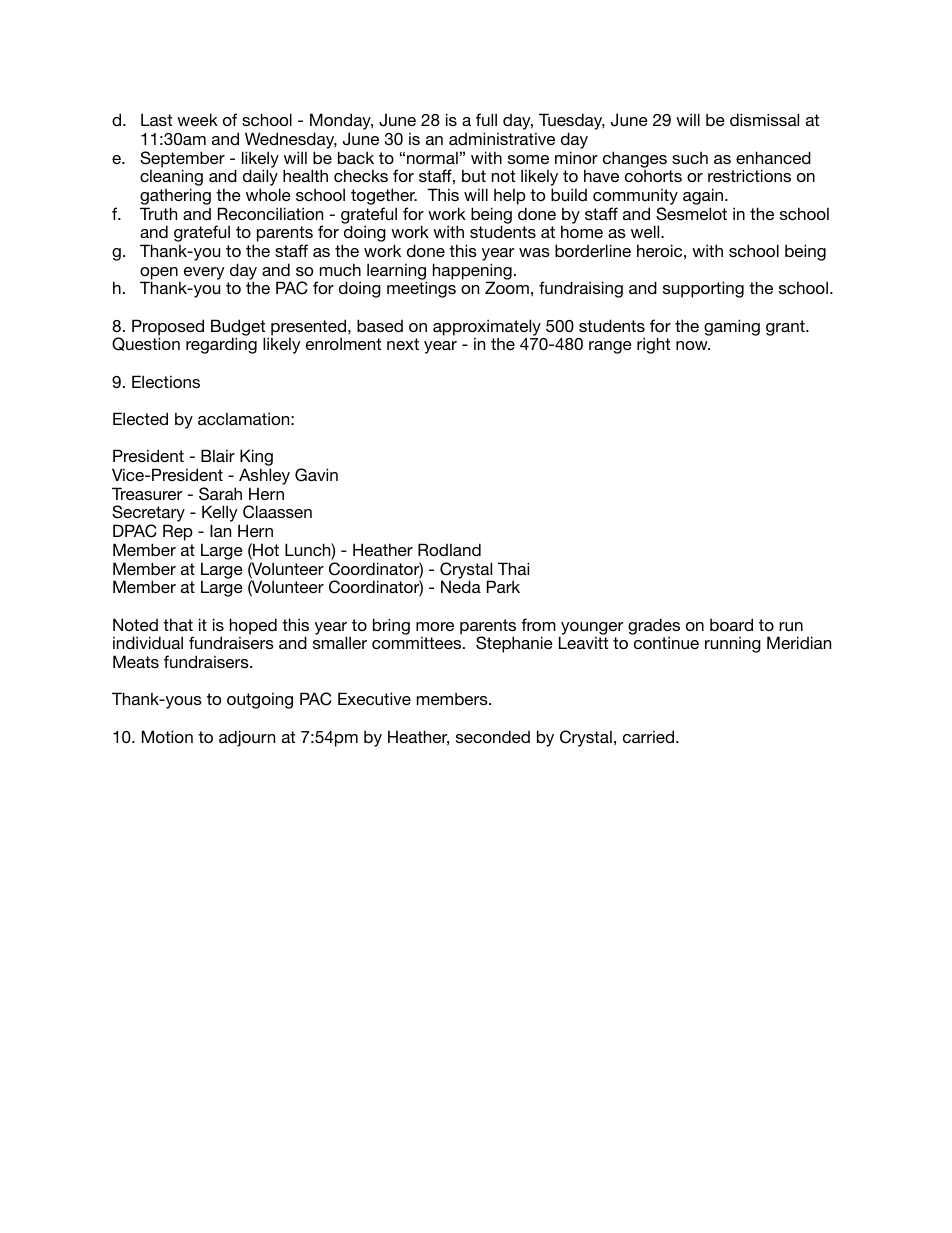  What do you see at coordinates (502, 138) in the image?
I see `administrative` at bounding box center [502, 138].
